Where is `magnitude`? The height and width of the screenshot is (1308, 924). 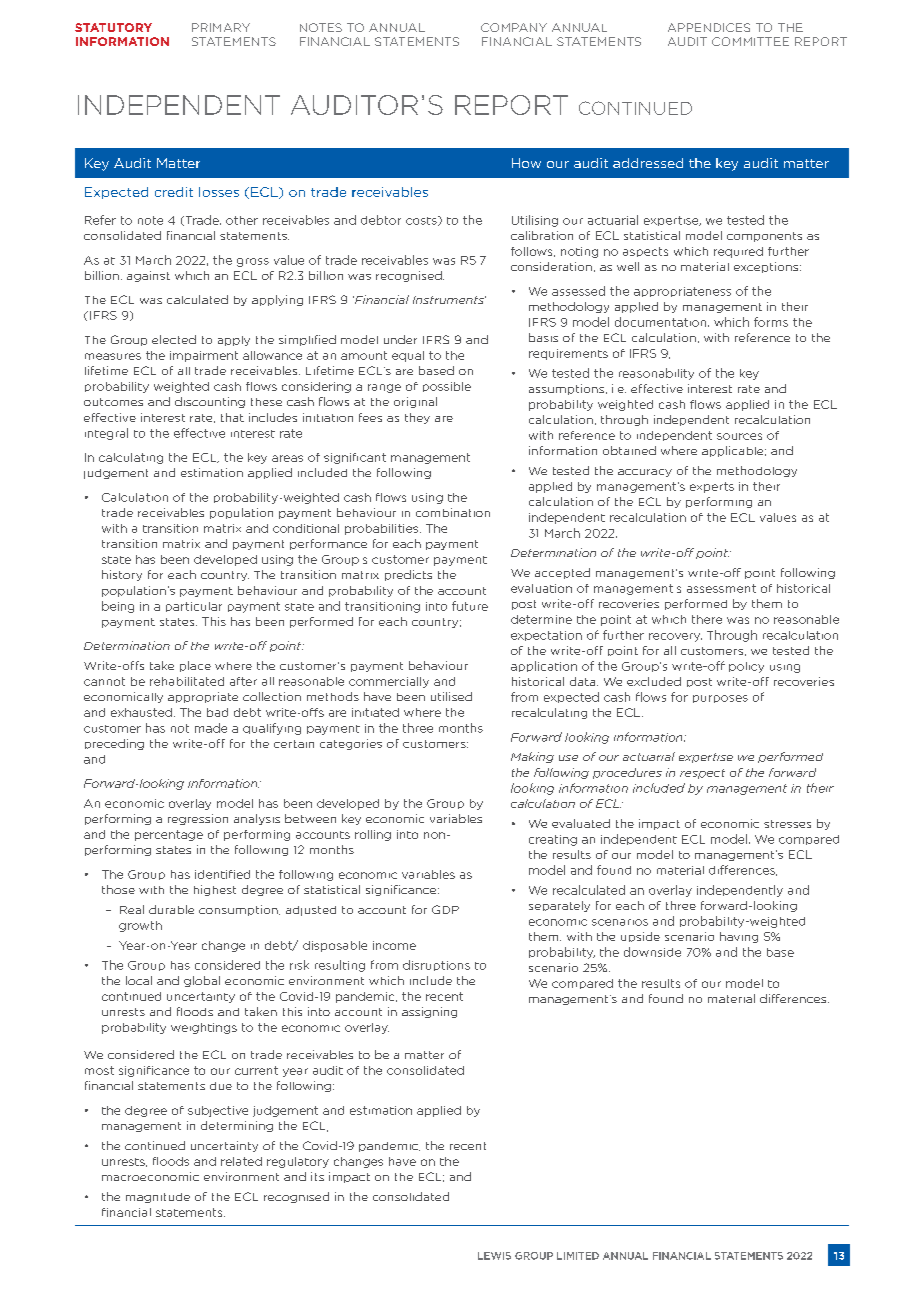
magnitude is located at coordinates (158, 1198).
